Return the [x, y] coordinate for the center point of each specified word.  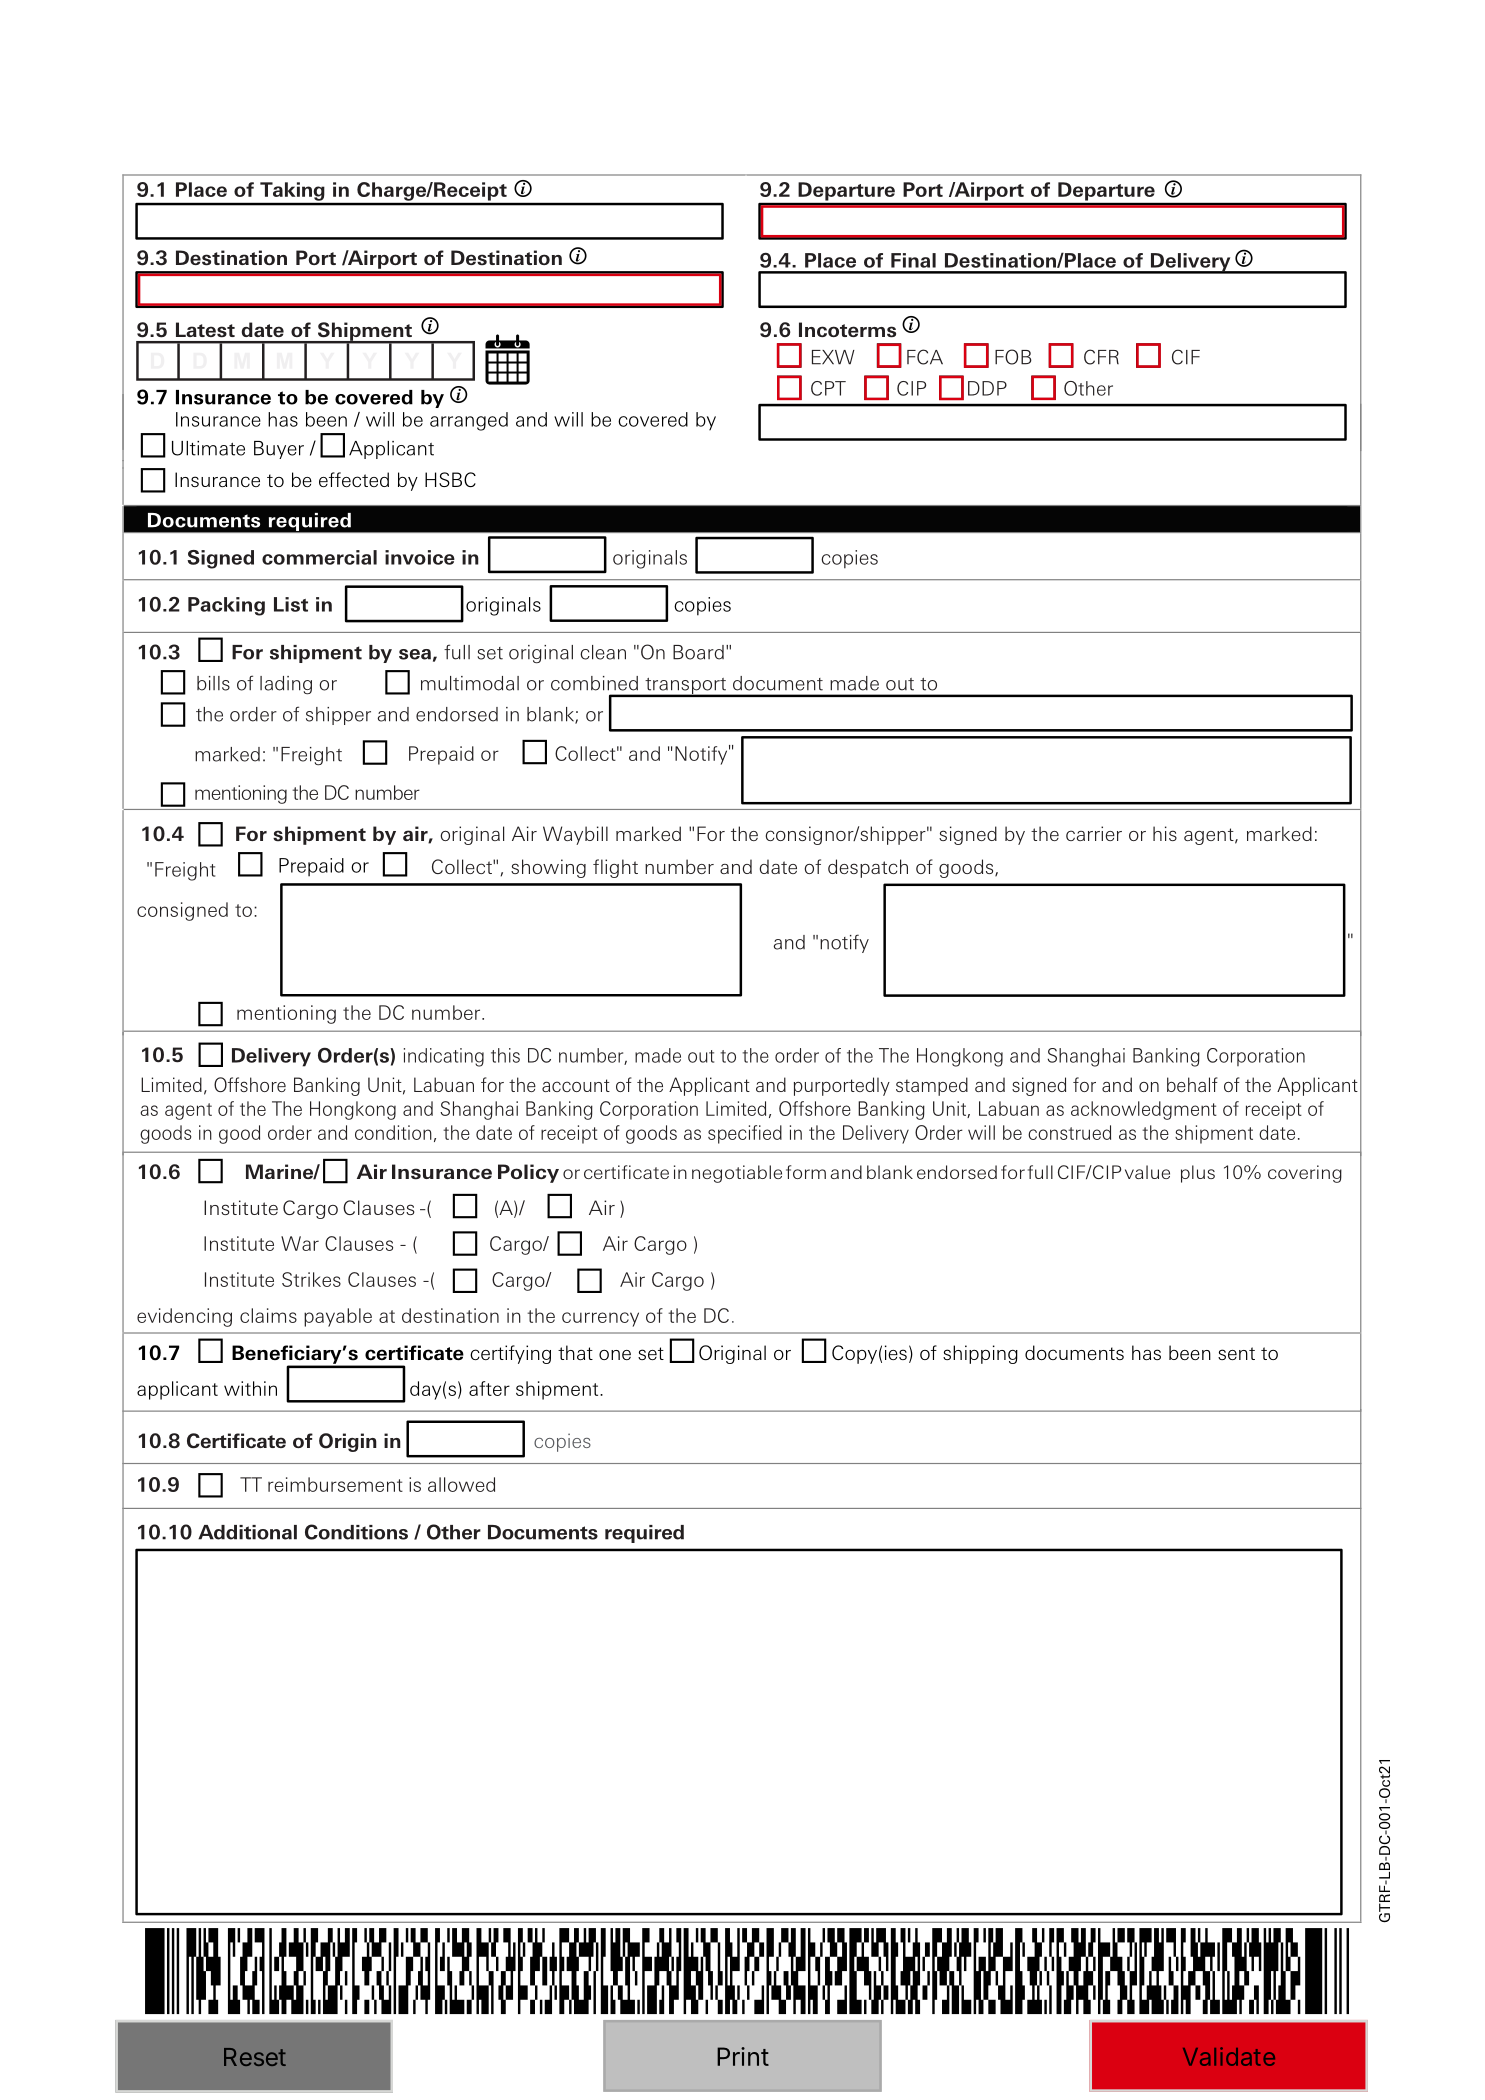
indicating [444, 1057]
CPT [828, 388]
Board [698, 652]
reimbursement [335, 1484]
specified [745, 1134]
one [615, 1355]
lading [286, 685]
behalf [1192, 1084]
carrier [1094, 833]
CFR [1101, 357]
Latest [205, 329]
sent [1236, 1353]
